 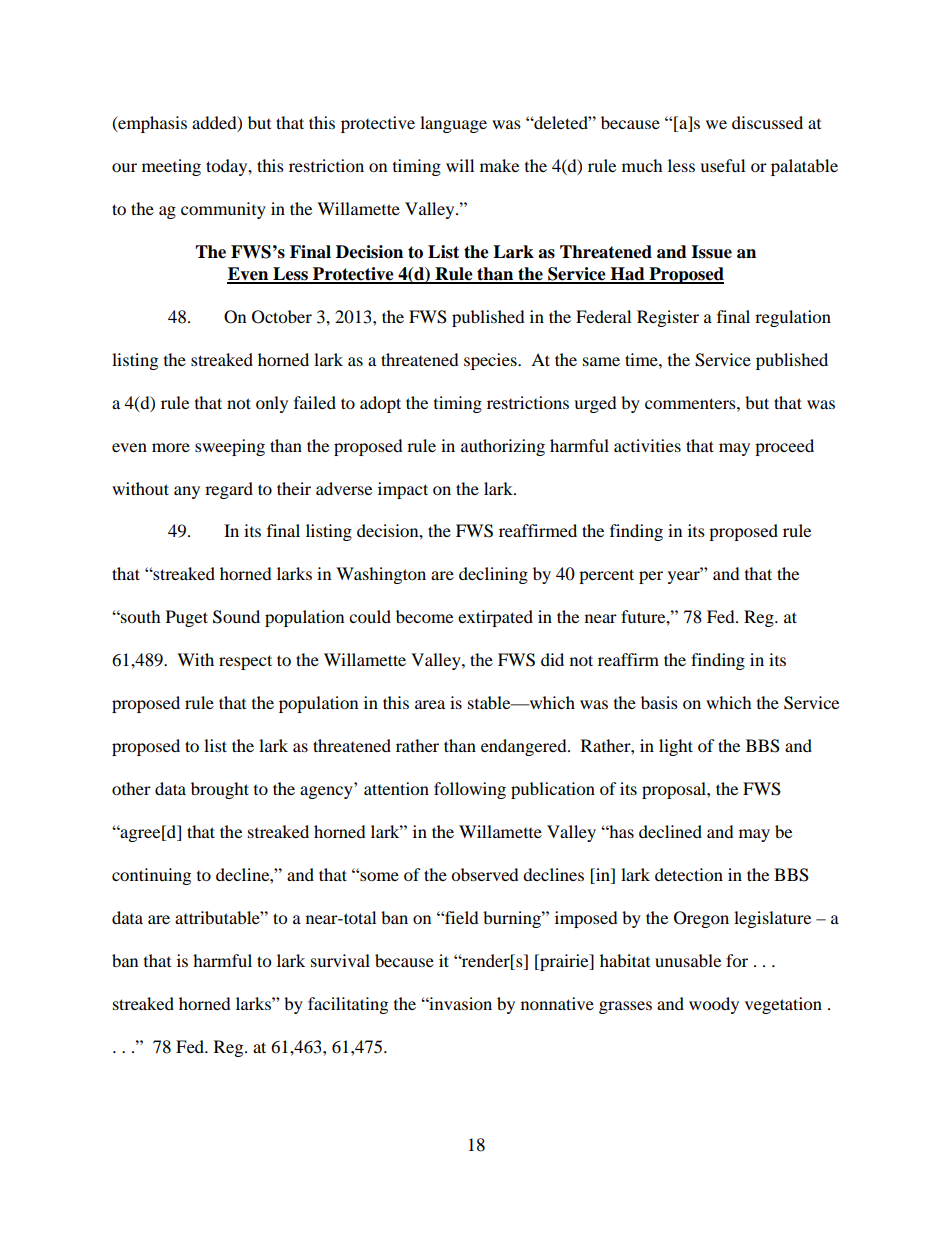 What do you see at coordinates (722, 165) in the screenshot?
I see `useful` at bounding box center [722, 165].
